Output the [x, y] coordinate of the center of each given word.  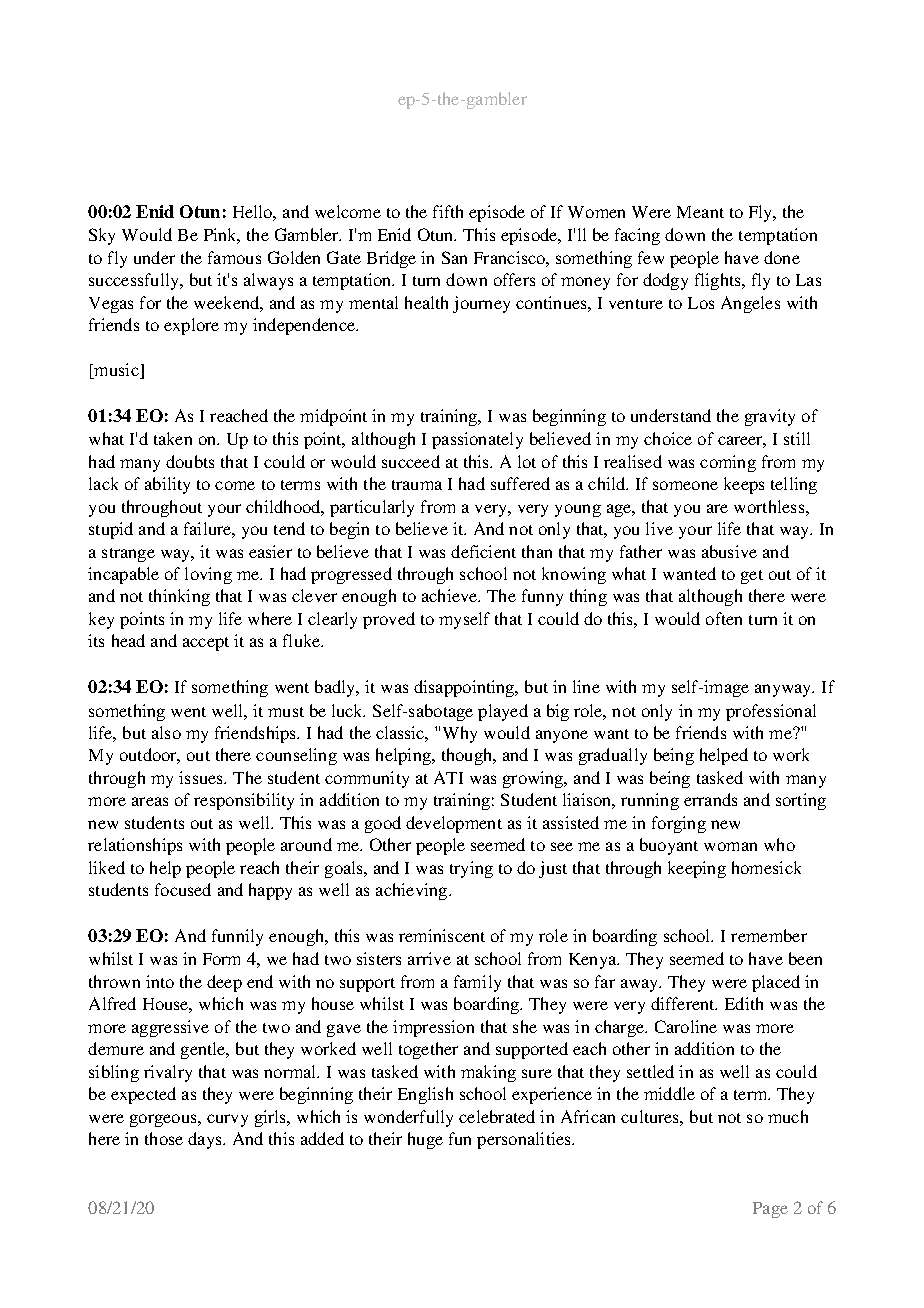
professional [771, 712]
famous [234, 257]
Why [460, 734]
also [166, 732]
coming [728, 463]
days [206, 1140]
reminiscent [442, 935]
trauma [417, 485]
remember [769, 935]
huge [425, 1140]
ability [167, 485]
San [454, 257]
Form [221, 959]
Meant [700, 212]
